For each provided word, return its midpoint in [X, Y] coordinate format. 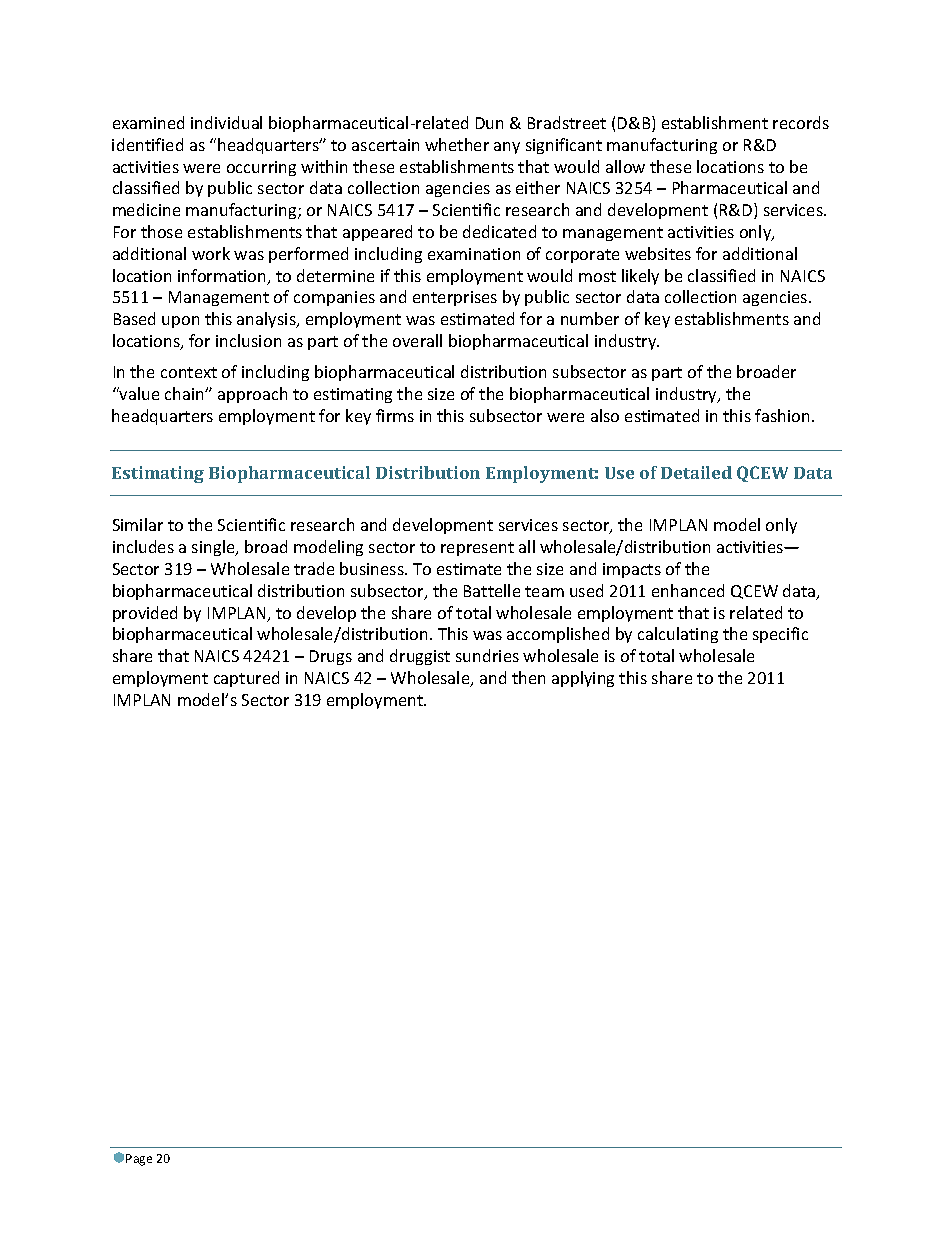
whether [457, 144]
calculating [678, 635]
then [528, 677]
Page [139, 1160]
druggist [420, 657]
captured [246, 679]
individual [226, 122]
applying [583, 679]
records [801, 122]
